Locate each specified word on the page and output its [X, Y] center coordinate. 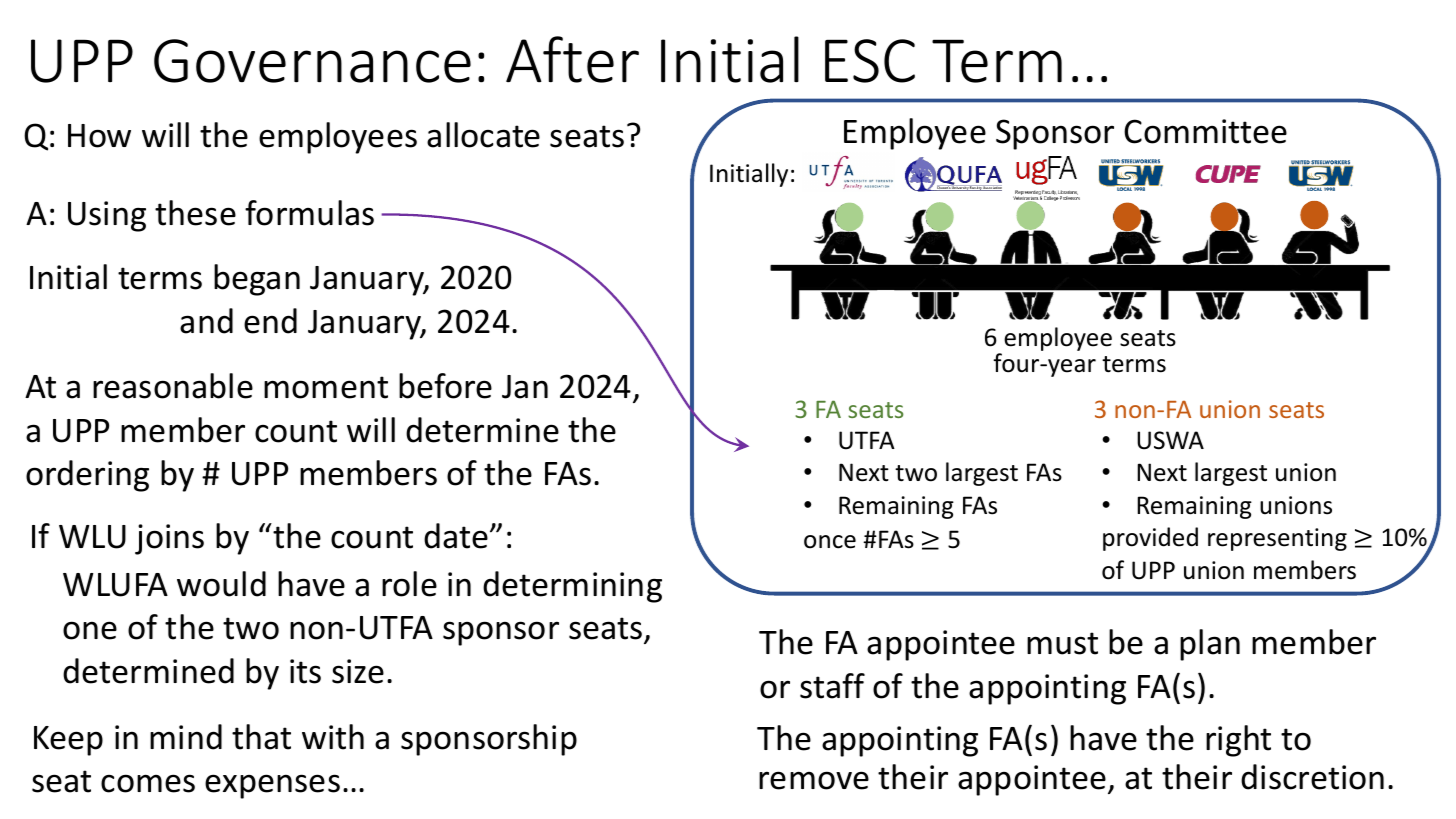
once [830, 542]
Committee [1205, 131]
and [206, 321]
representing [1277, 539]
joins [169, 539]
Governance [312, 61]
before [445, 386]
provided [1150, 539]
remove [814, 780]
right [1238, 741]
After [572, 59]
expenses [272, 786]
